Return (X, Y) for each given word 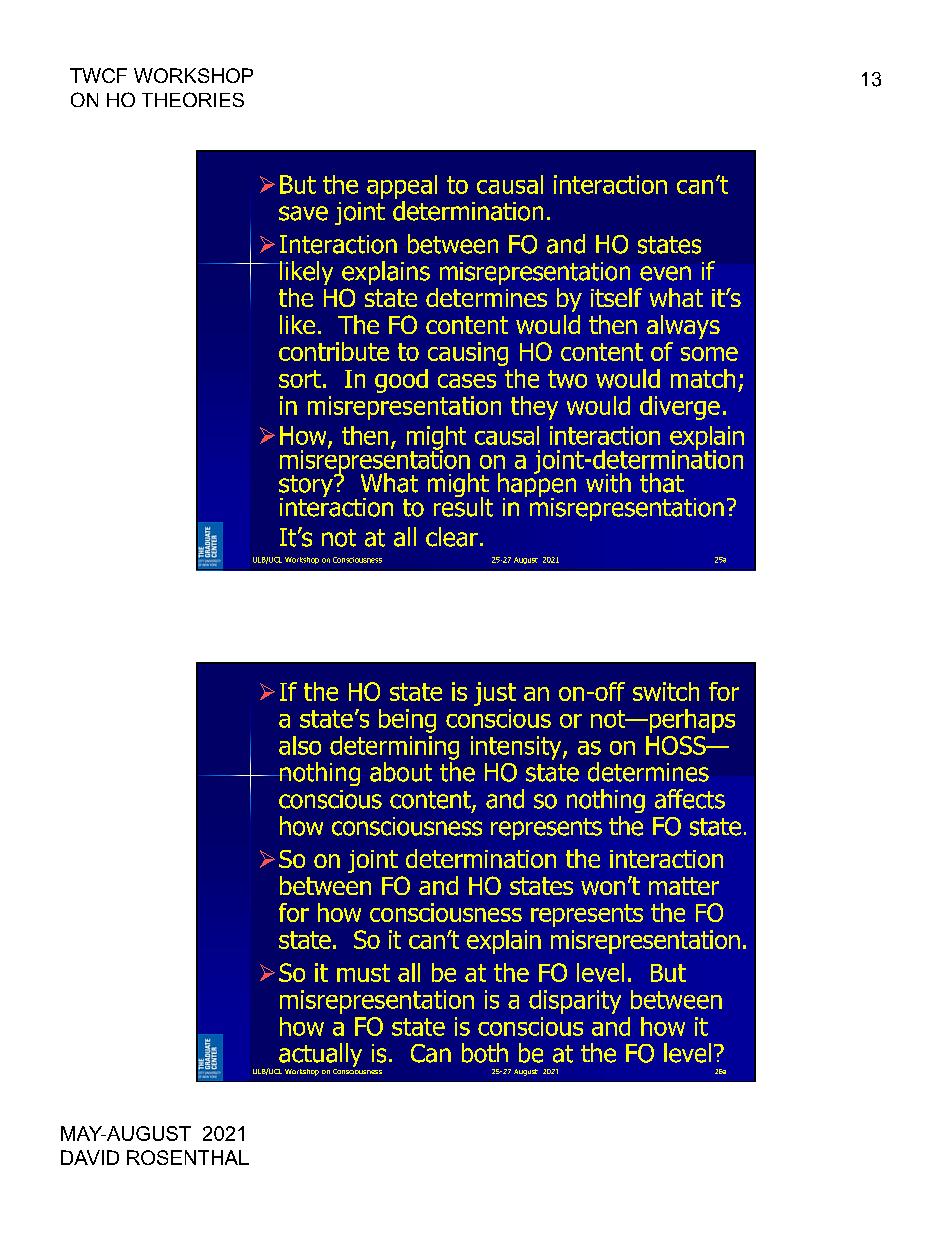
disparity (575, 1002)
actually (319, 1056)
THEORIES (193, 99)
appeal (402, 187)
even (665, 273)
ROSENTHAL (188, 1157)
